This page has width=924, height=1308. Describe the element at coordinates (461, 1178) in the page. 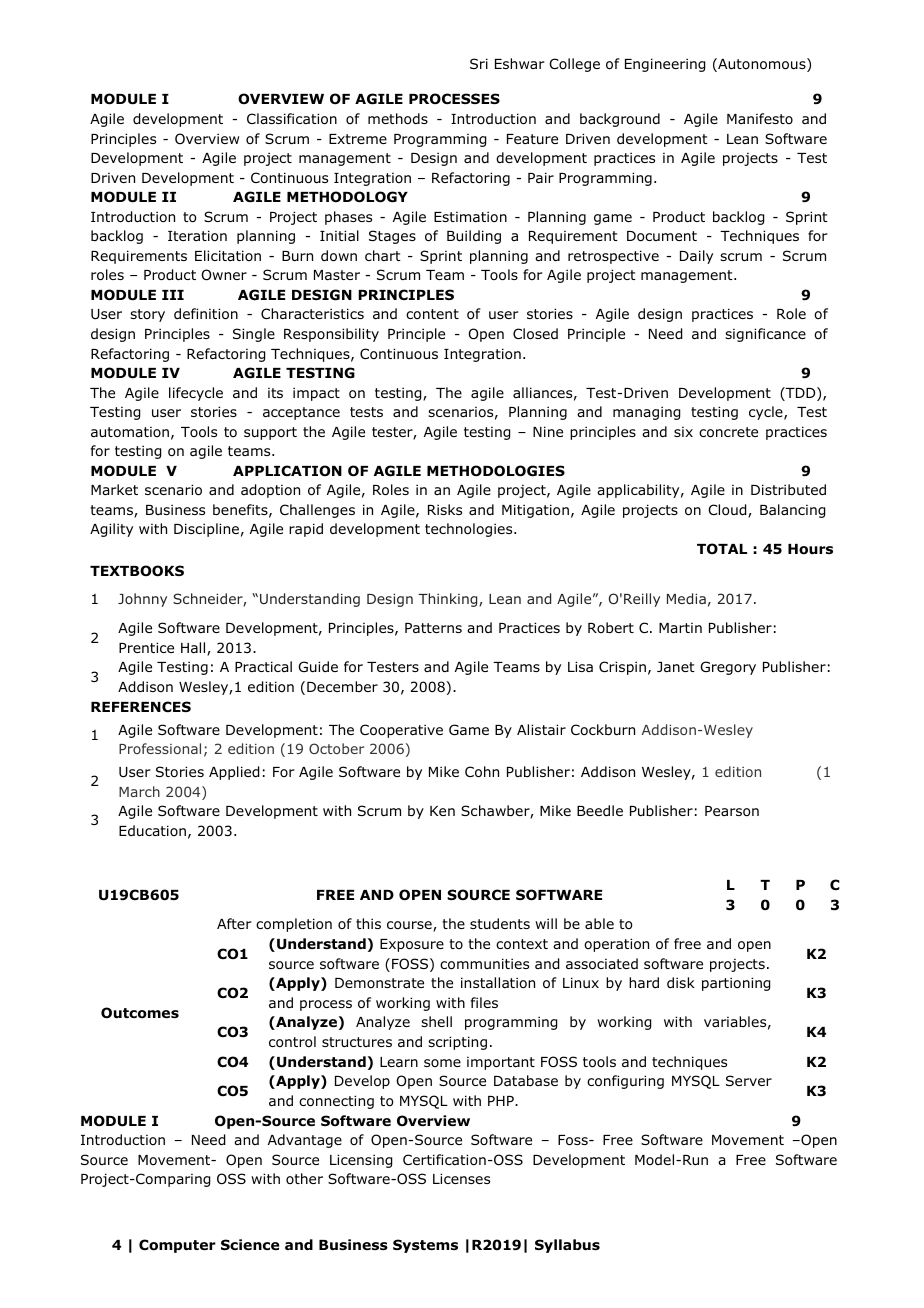

I see `Licenses` at that location.
